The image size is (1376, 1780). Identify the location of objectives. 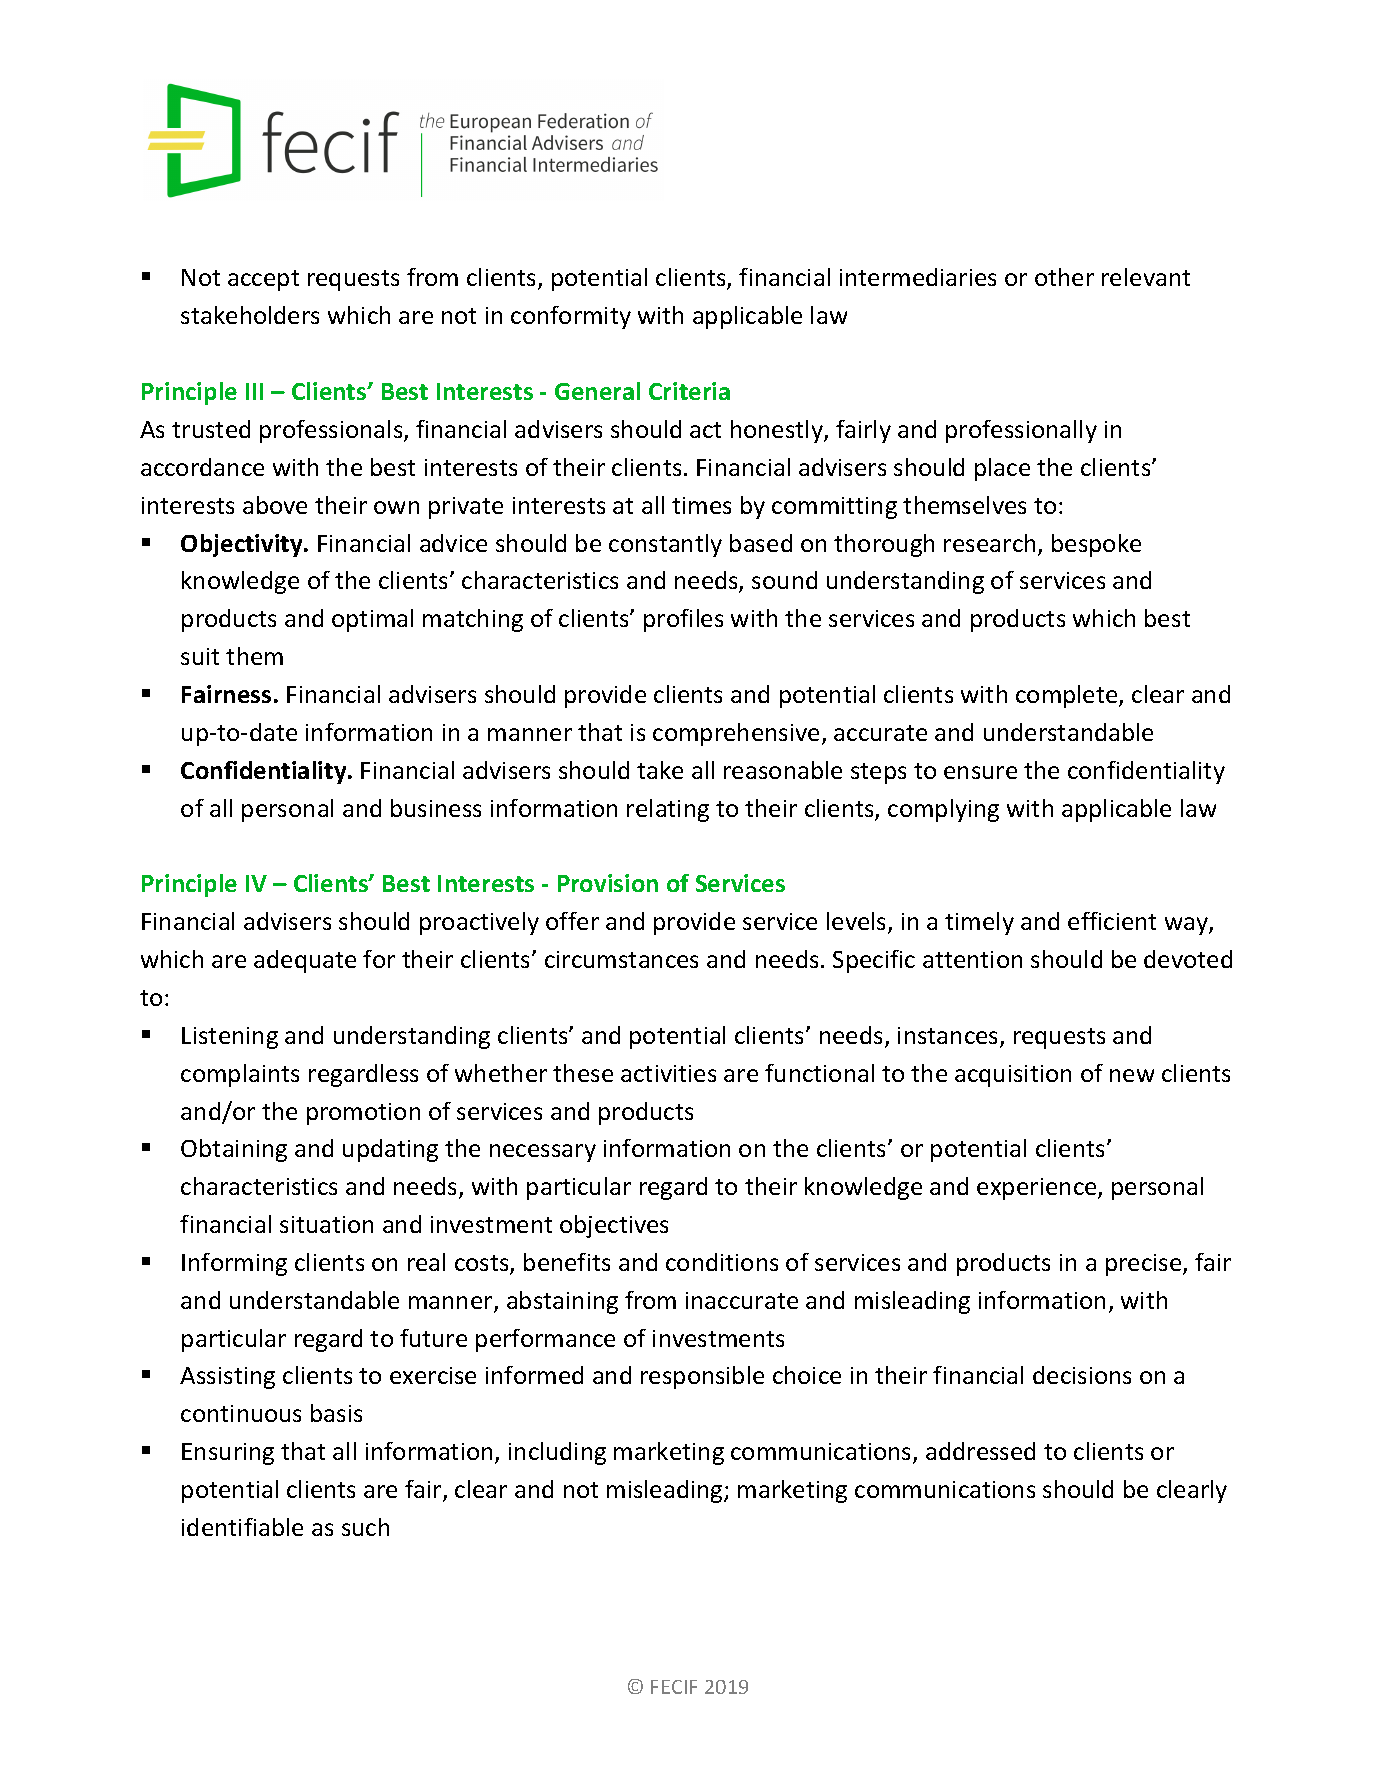
(614, 1226).
